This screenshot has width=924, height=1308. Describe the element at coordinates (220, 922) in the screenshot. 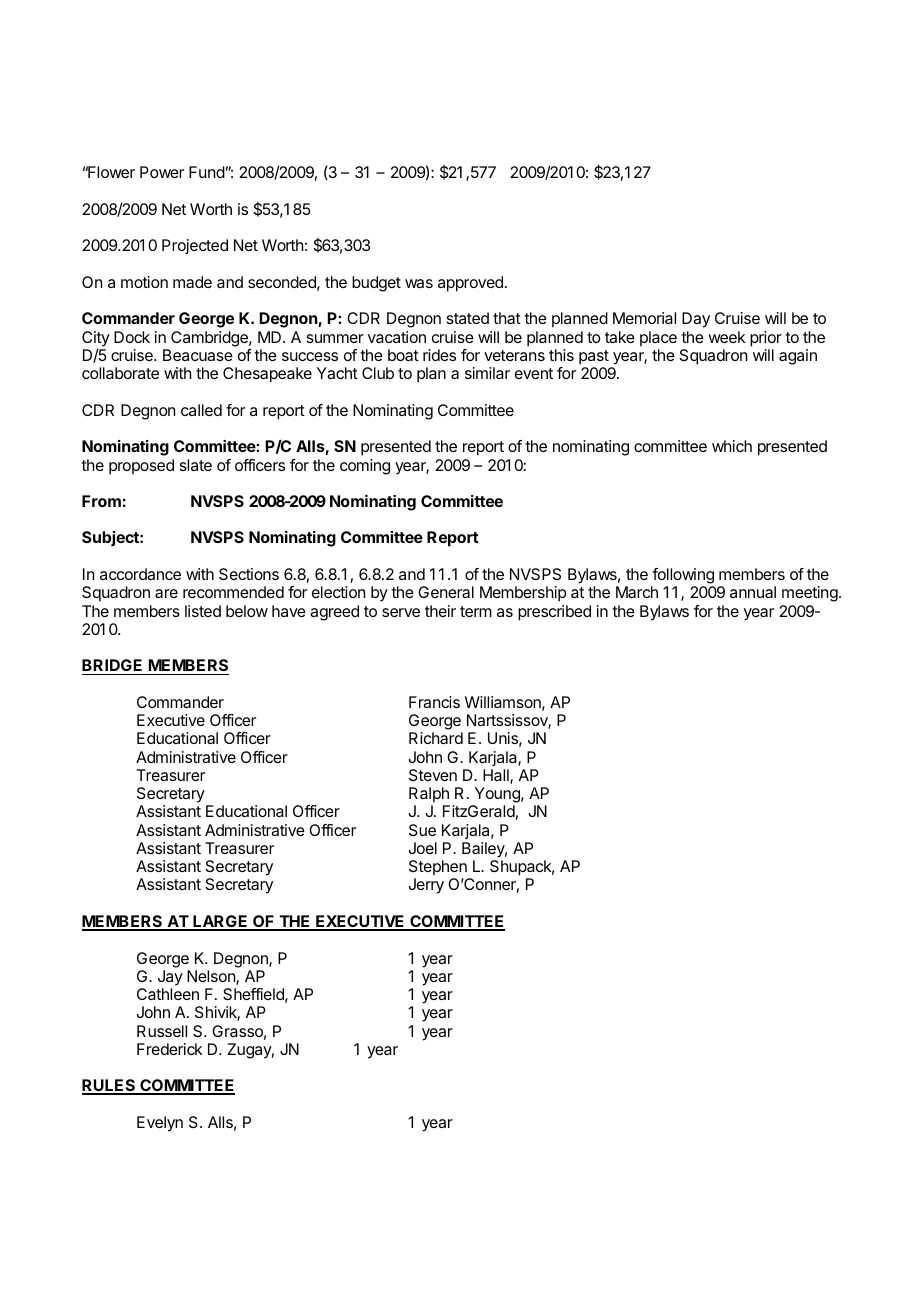

I see `LARGE` at that location.
